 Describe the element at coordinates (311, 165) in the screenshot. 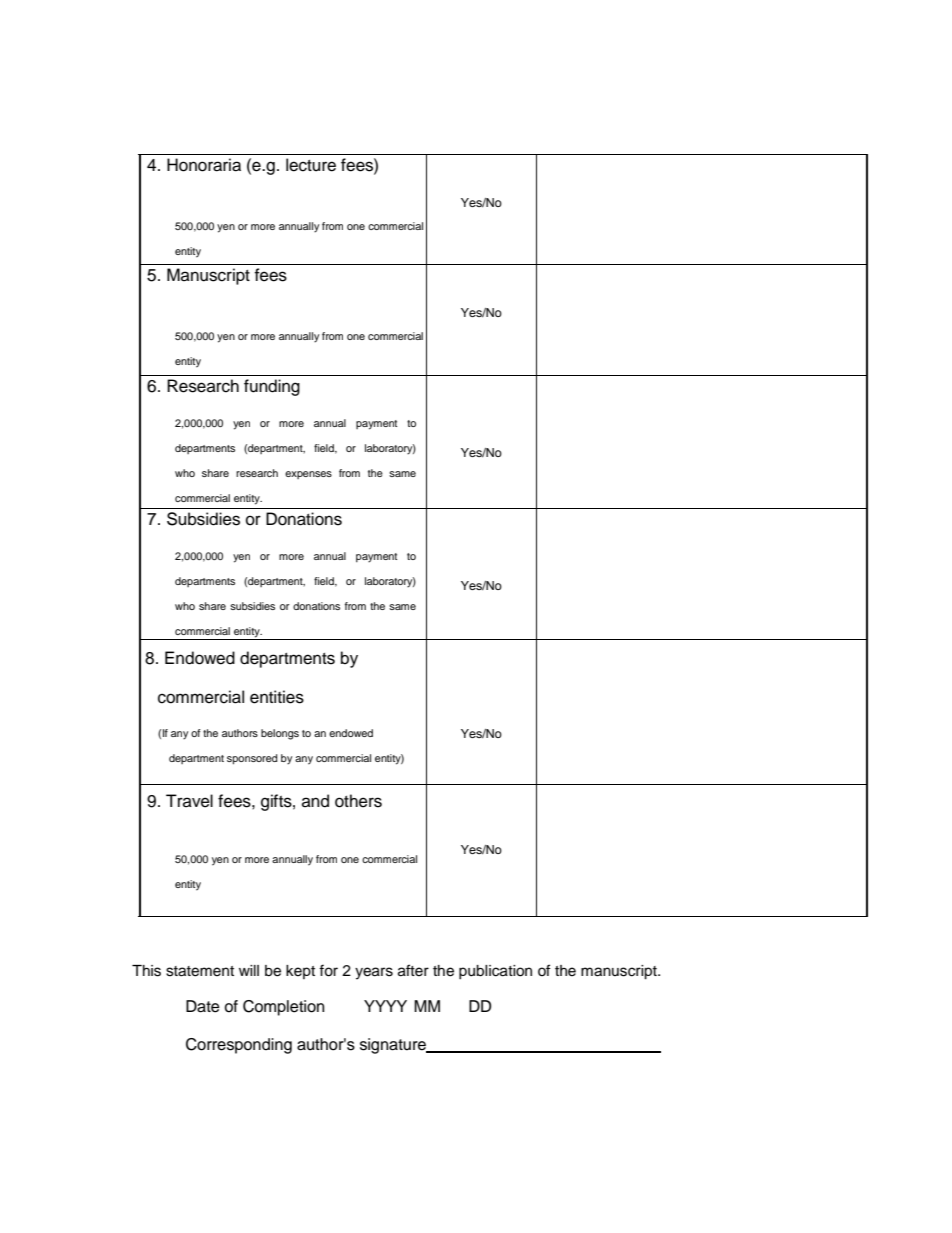

I see `lecture` at that location.
